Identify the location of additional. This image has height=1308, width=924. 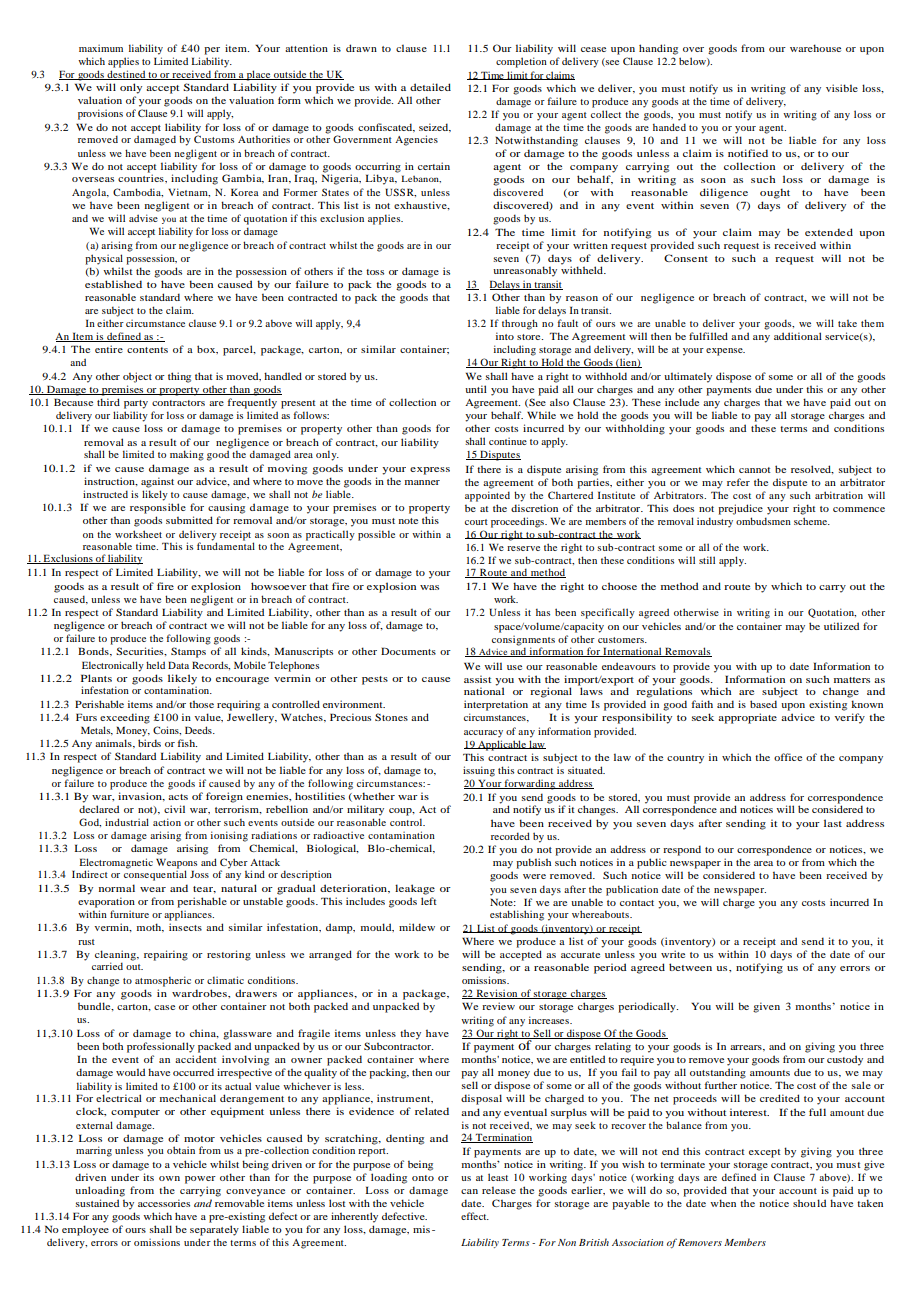
(798, 336).
